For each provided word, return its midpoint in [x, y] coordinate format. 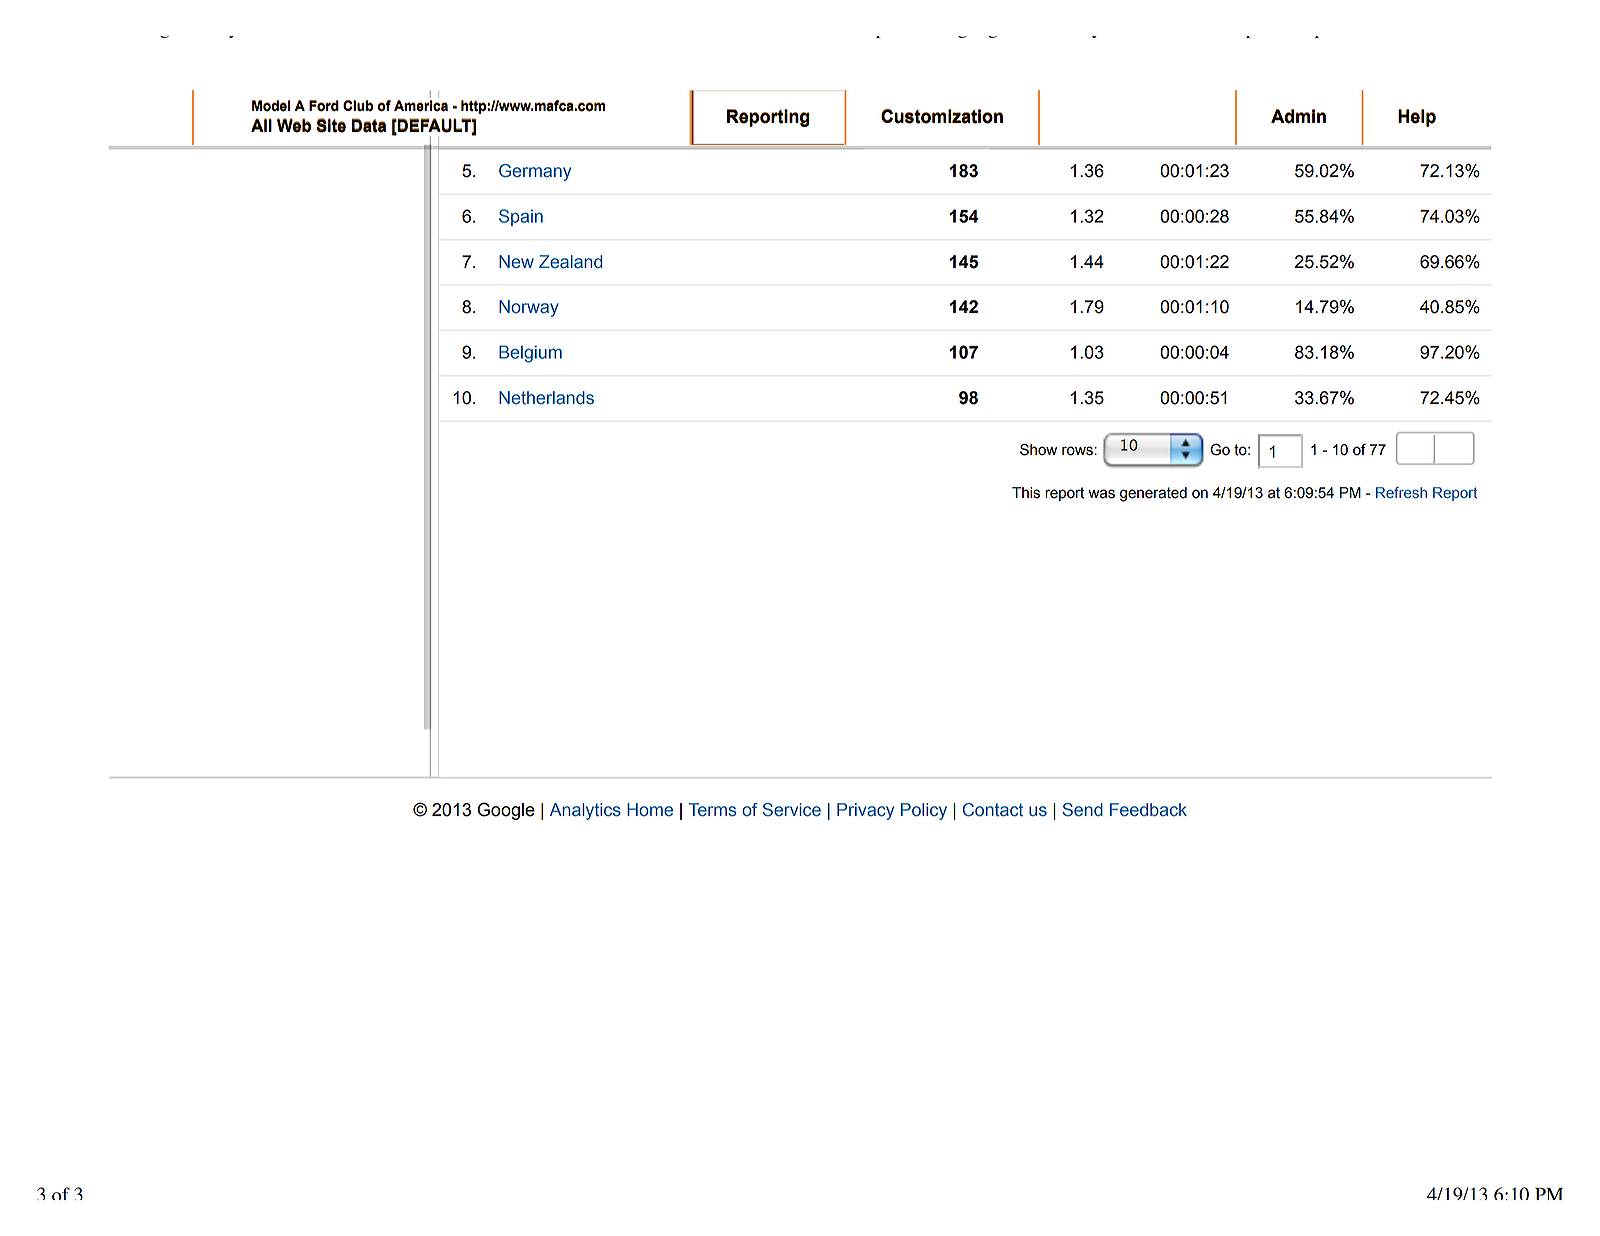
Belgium [530, 354]
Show [1038, 450]
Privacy [865, 811]
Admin [1298, 116]
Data [369, 125]
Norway [529, 308]
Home [650, 810]
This [1026, 493]
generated [1153, 494]
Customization [942, 116]
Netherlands [546, 398]
